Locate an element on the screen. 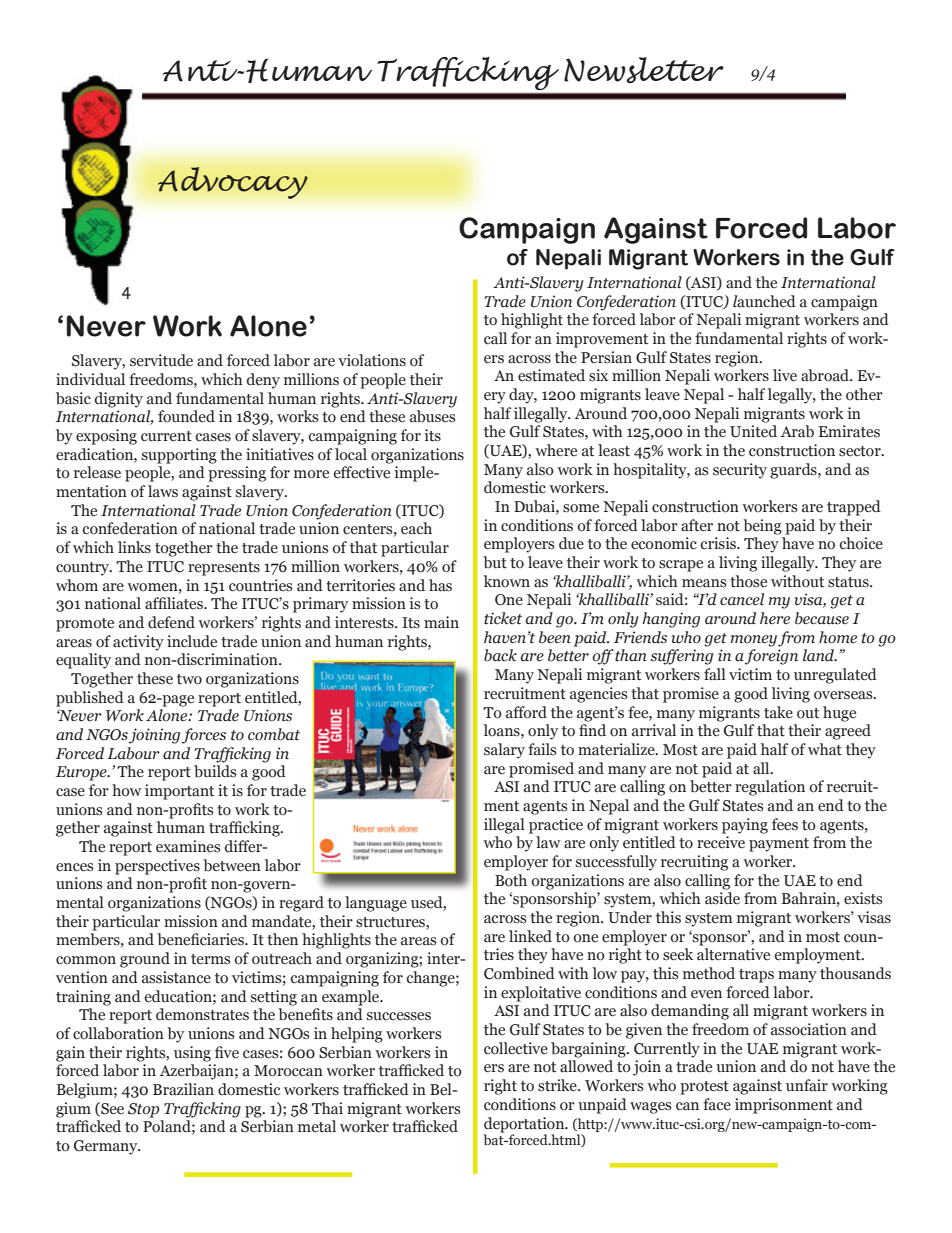  Brazilian is located at coordinates (183, 1089).
